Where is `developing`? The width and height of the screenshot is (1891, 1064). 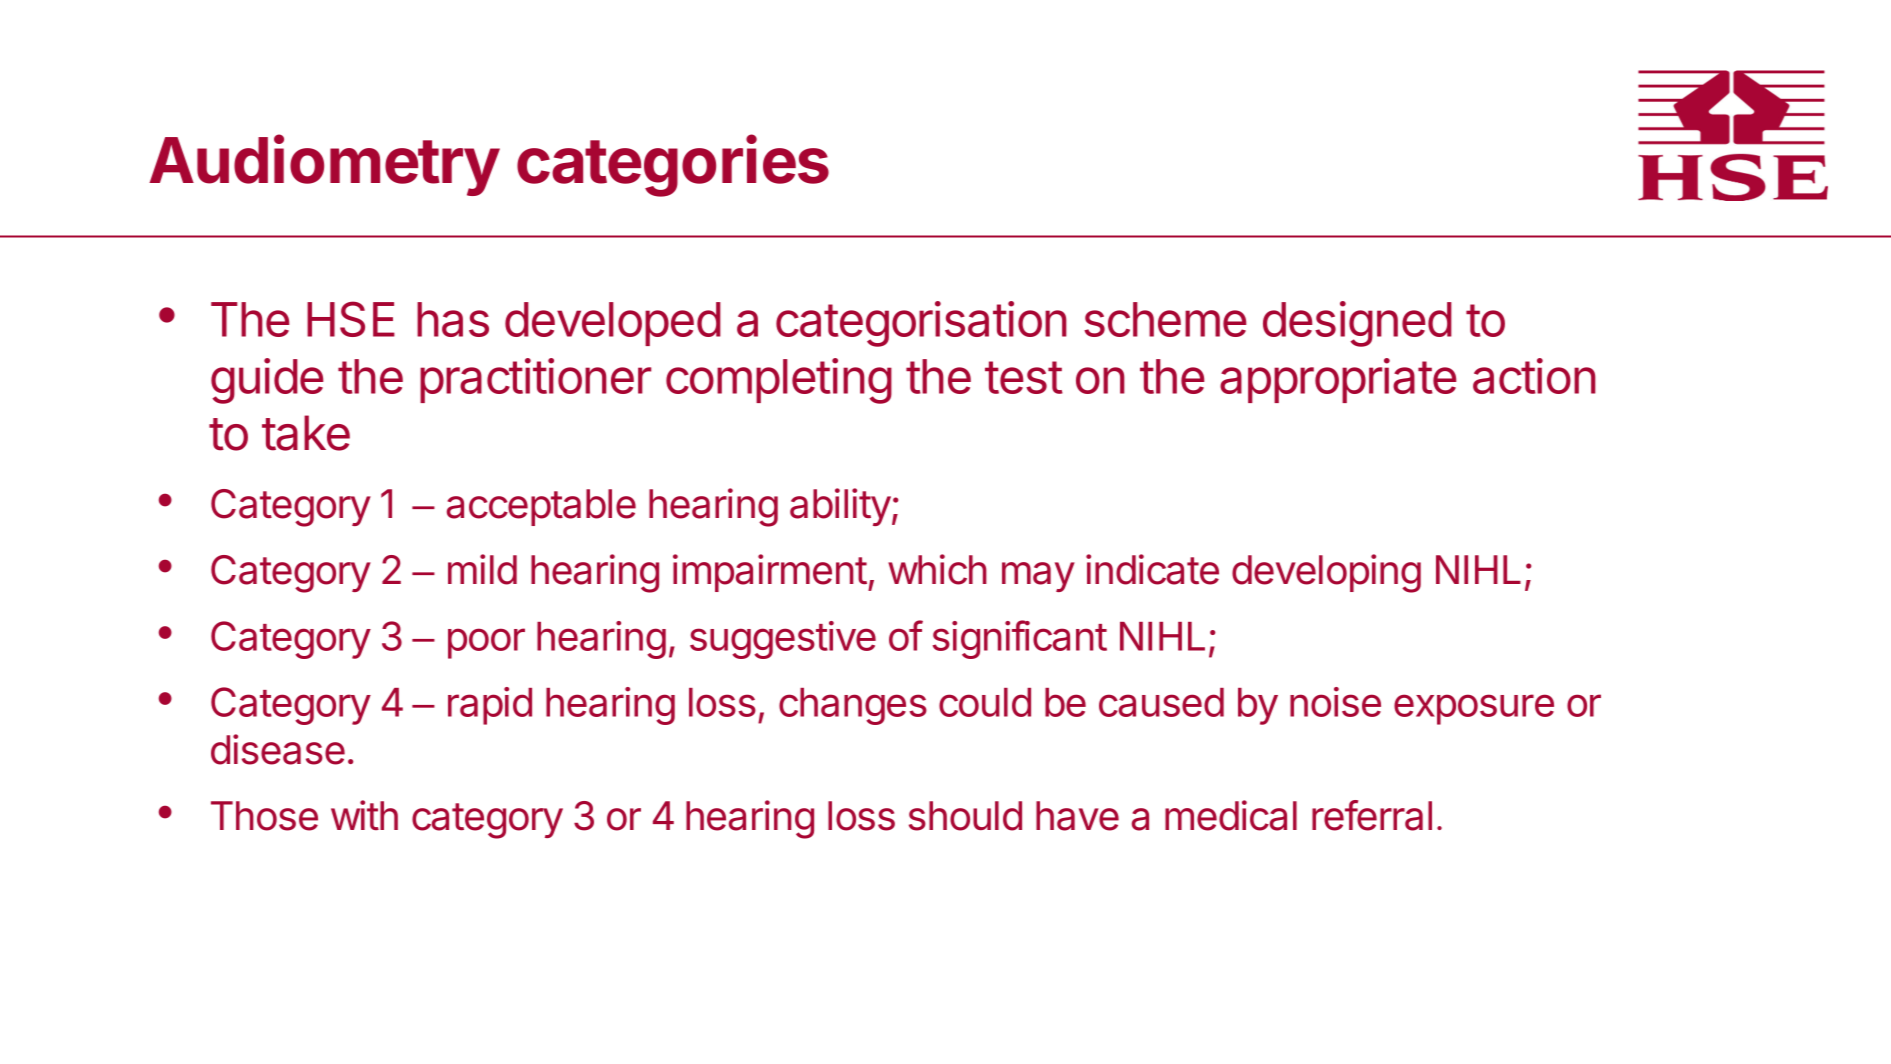 developing is located at coordinates (1326, 573).
